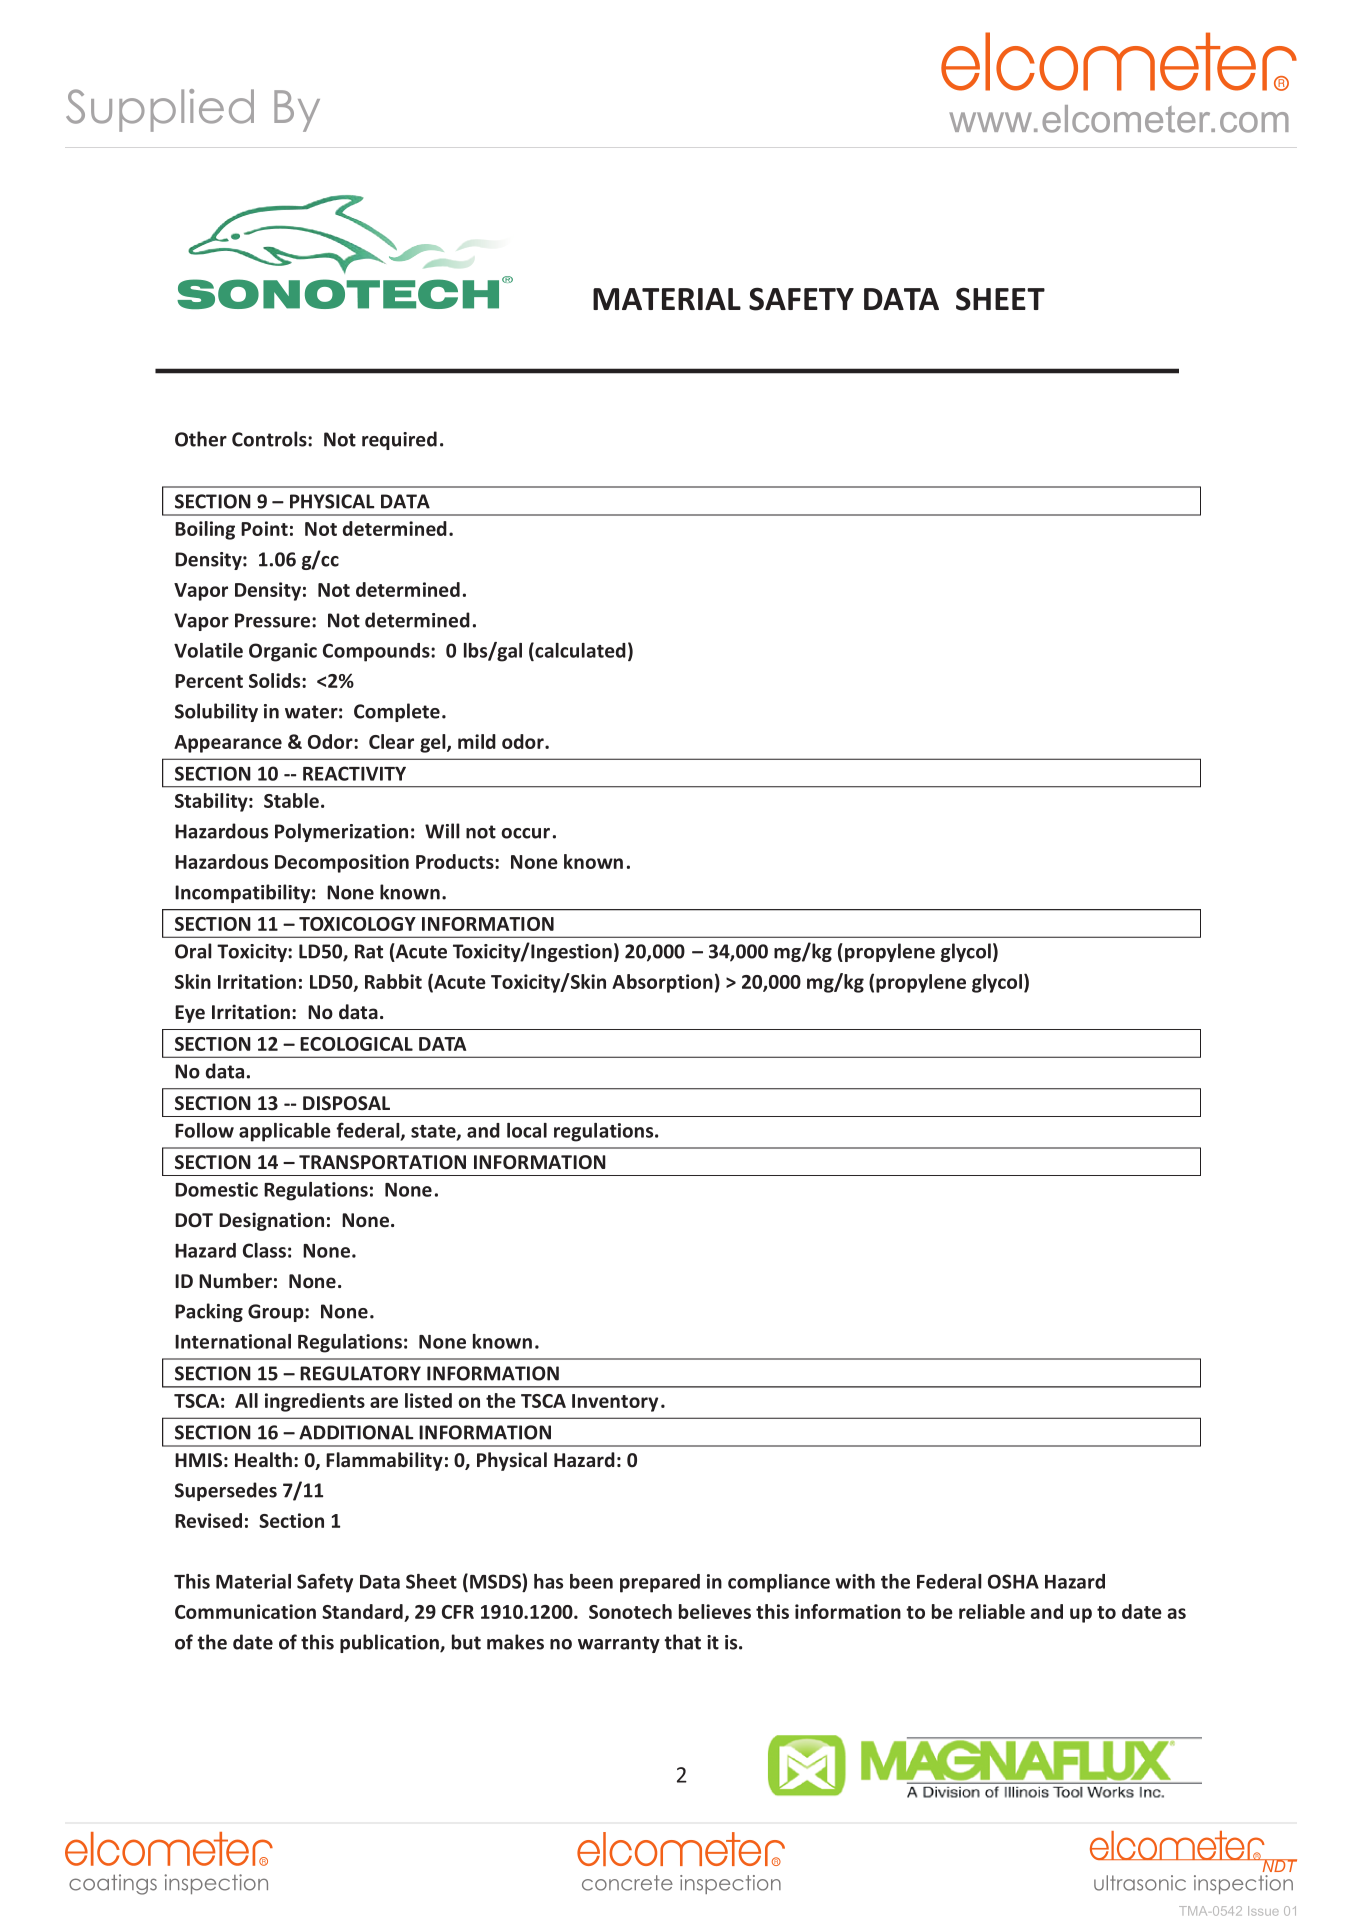  Describe the element at coordinates (399, 440) in the image. I see `required` at that location.
